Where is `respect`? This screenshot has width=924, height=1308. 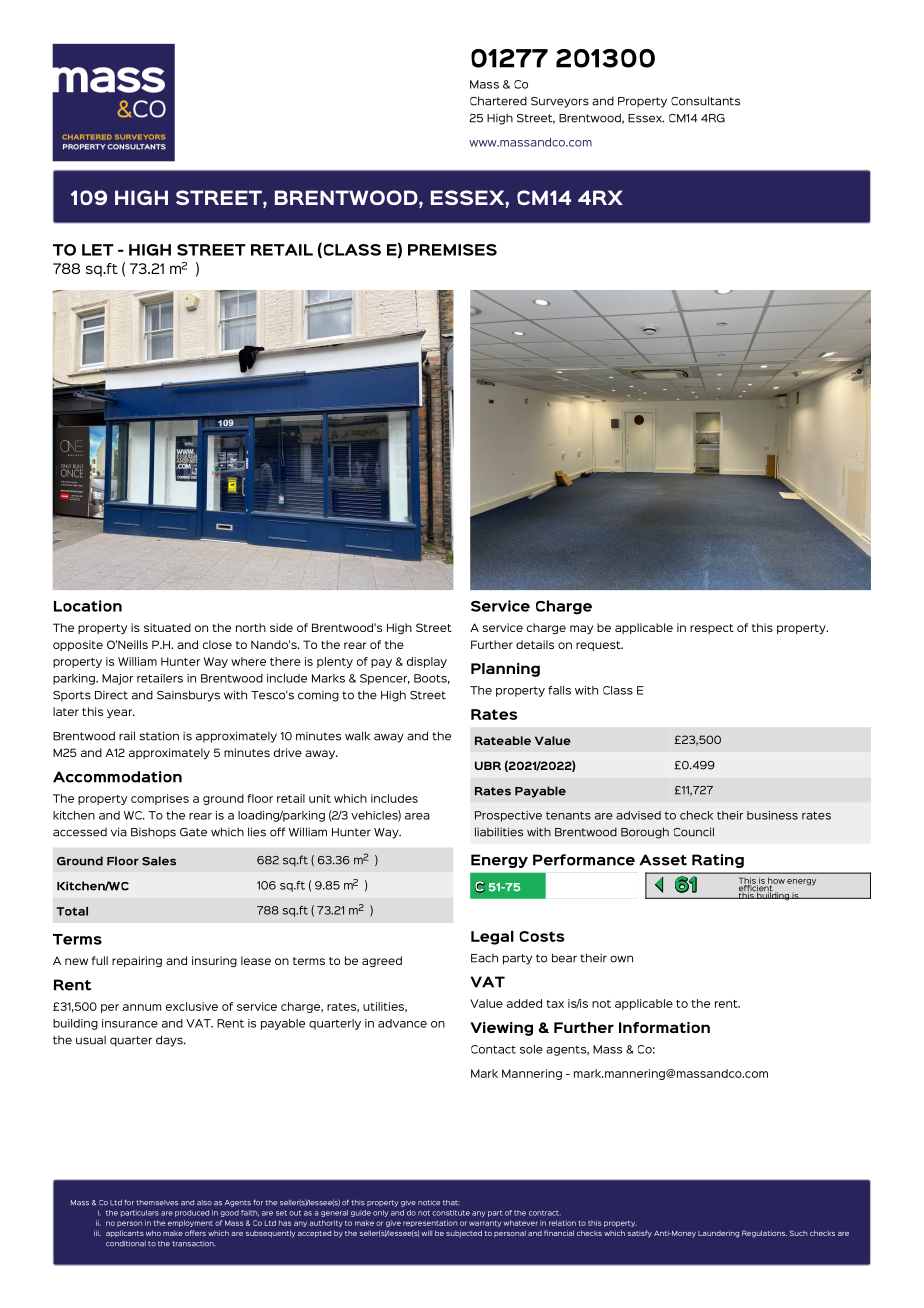
respect is located at coordinates (712, 629).
